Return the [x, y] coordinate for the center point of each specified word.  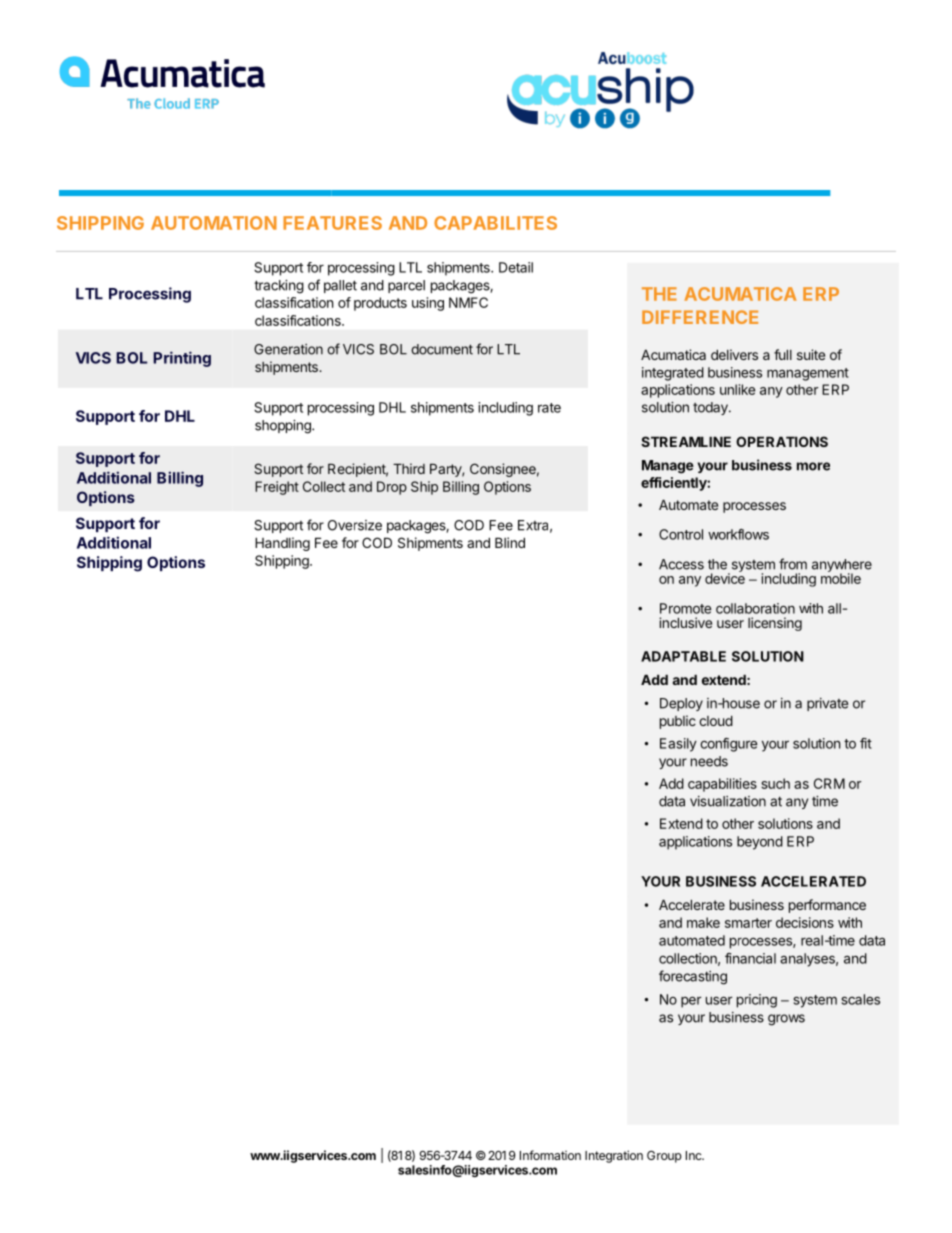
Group [664, 1157]
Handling [282, 544]
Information [550, 1155]
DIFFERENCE [700, 317]
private [827, 704]
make [703, 922]
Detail [516, 267]
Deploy [681, 704]
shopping [284, 427]
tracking [279, 287]
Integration [614, 1156]
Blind [510, 542]
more [813, 466]
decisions [805, 922]
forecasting [693, 977]
